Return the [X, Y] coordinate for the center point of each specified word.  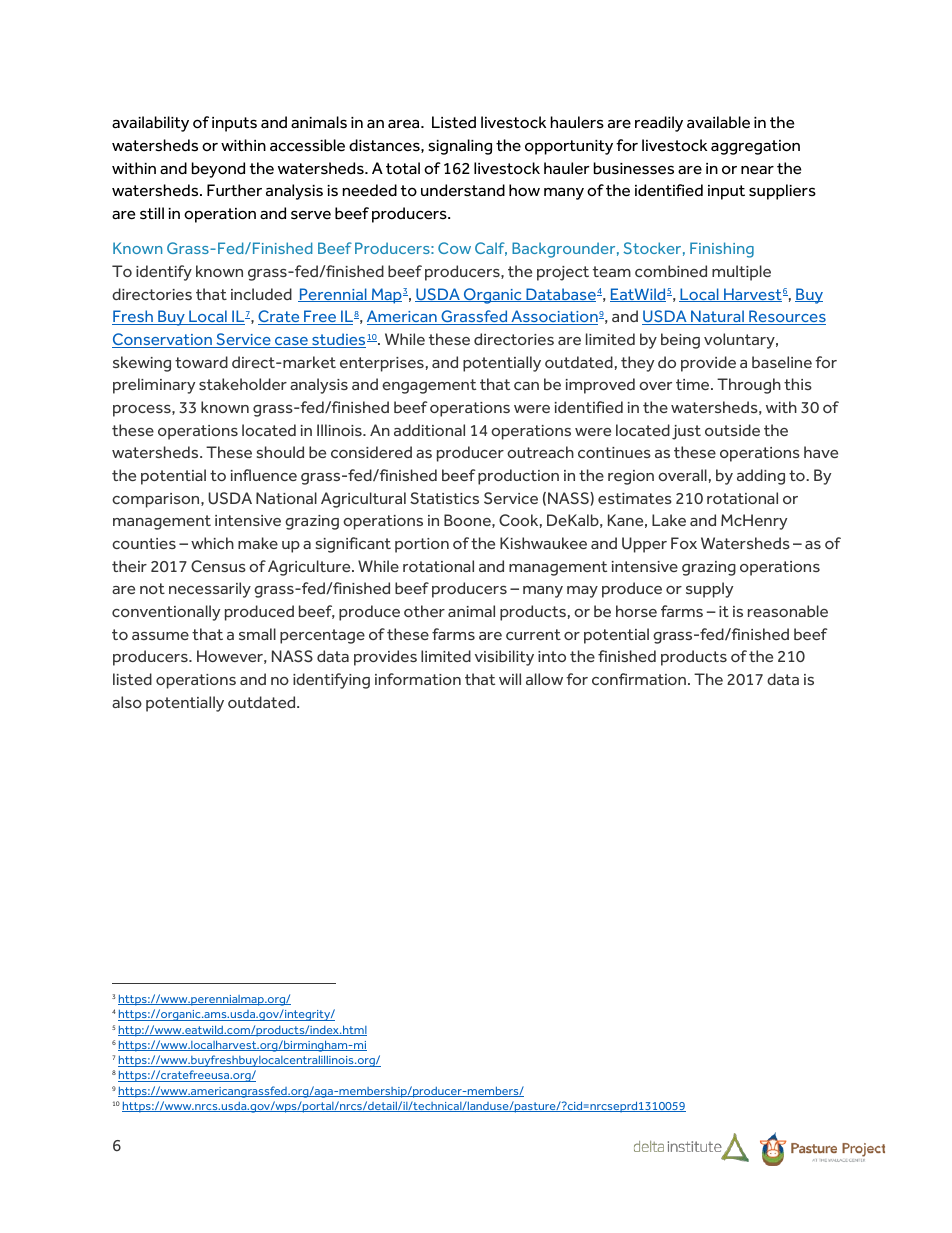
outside [732, 430]
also [127, 702]
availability [150, 124]
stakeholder [243, 384]
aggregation [755, 147]
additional [429, 430]
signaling [460, 147]
